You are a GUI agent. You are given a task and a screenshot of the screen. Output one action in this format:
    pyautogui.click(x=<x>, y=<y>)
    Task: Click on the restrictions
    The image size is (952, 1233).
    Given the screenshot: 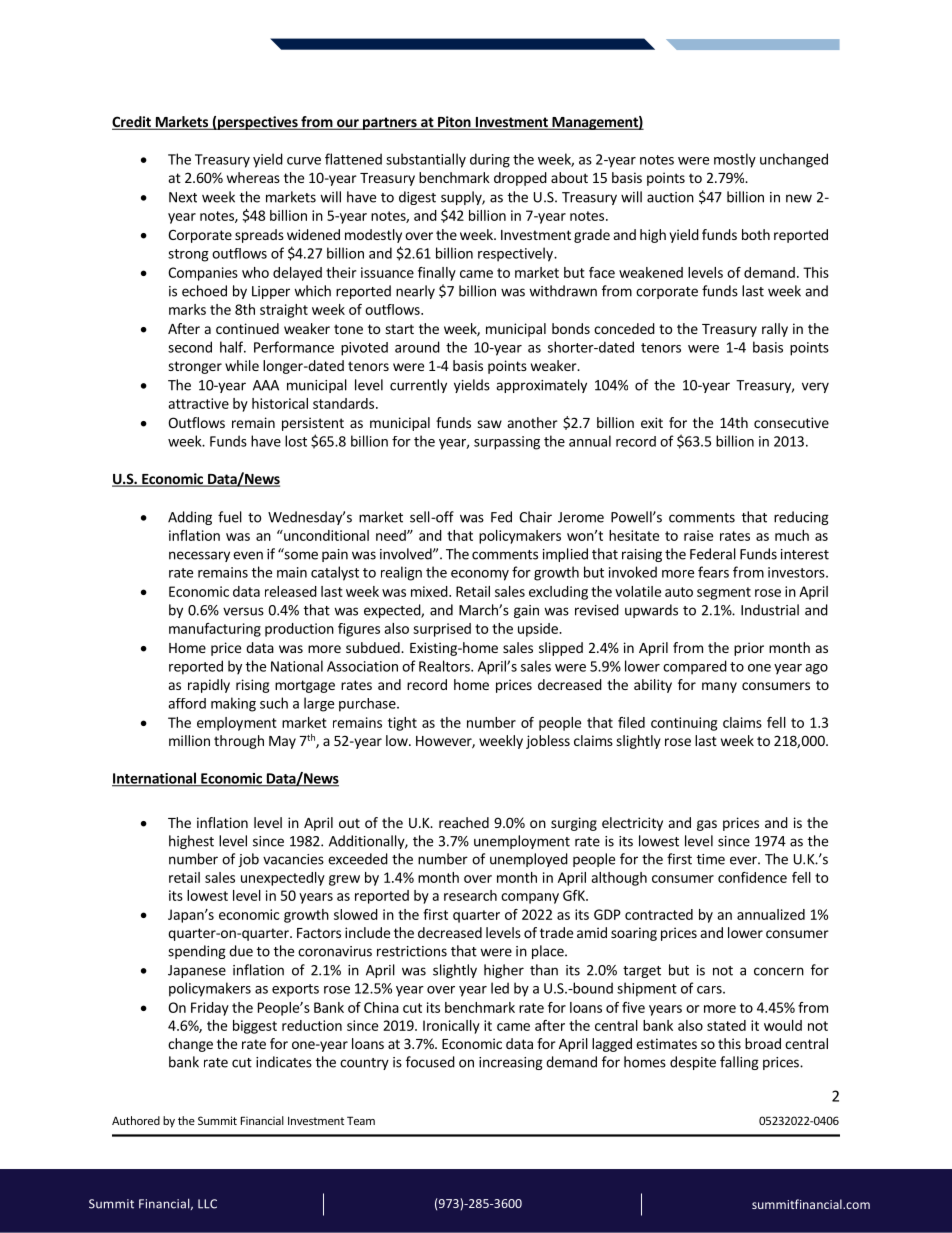 What is the action you would take?
    pyautogui.click(x=412, y=951)
